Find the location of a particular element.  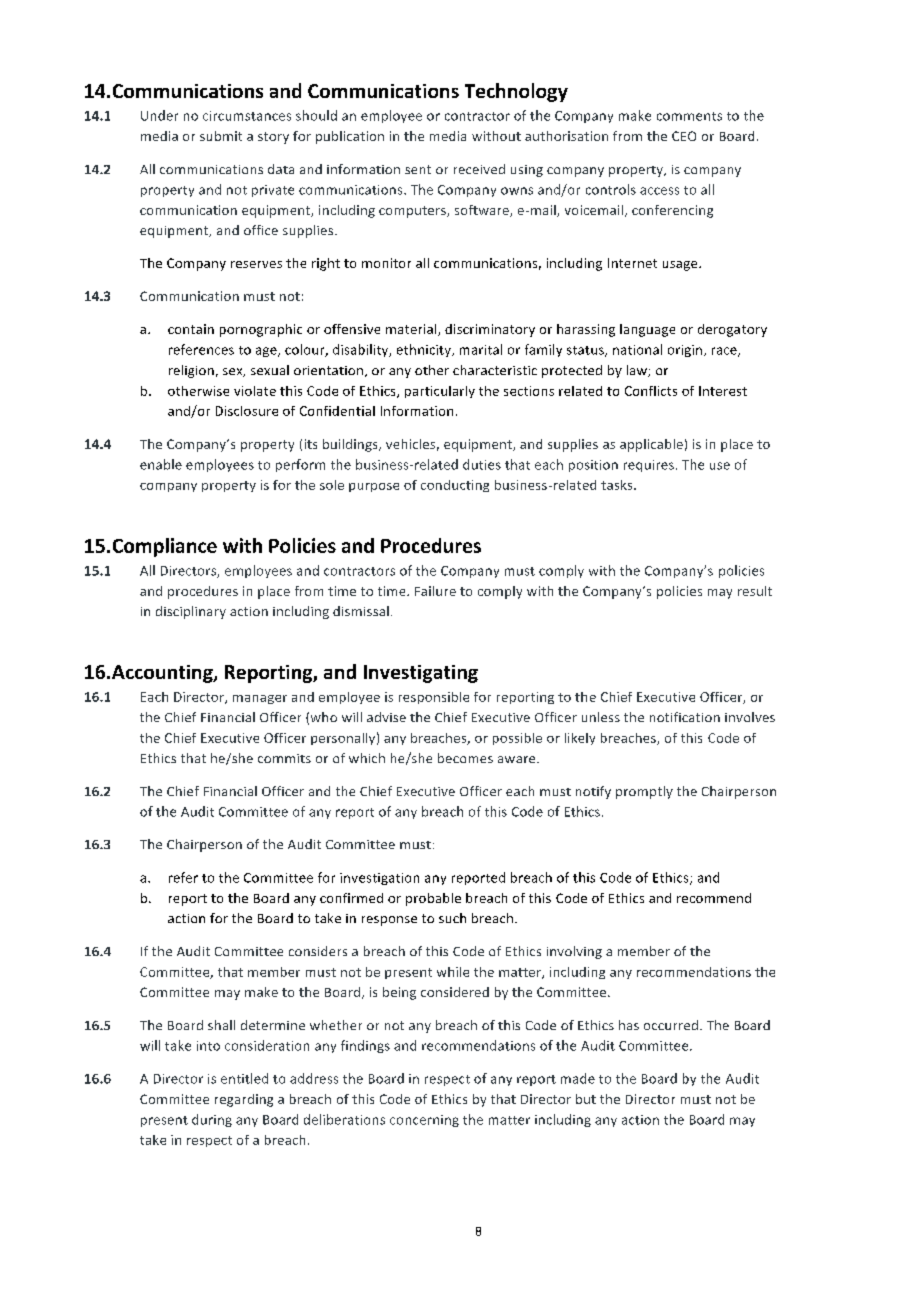

comments is located at coordinates (689, 116).
